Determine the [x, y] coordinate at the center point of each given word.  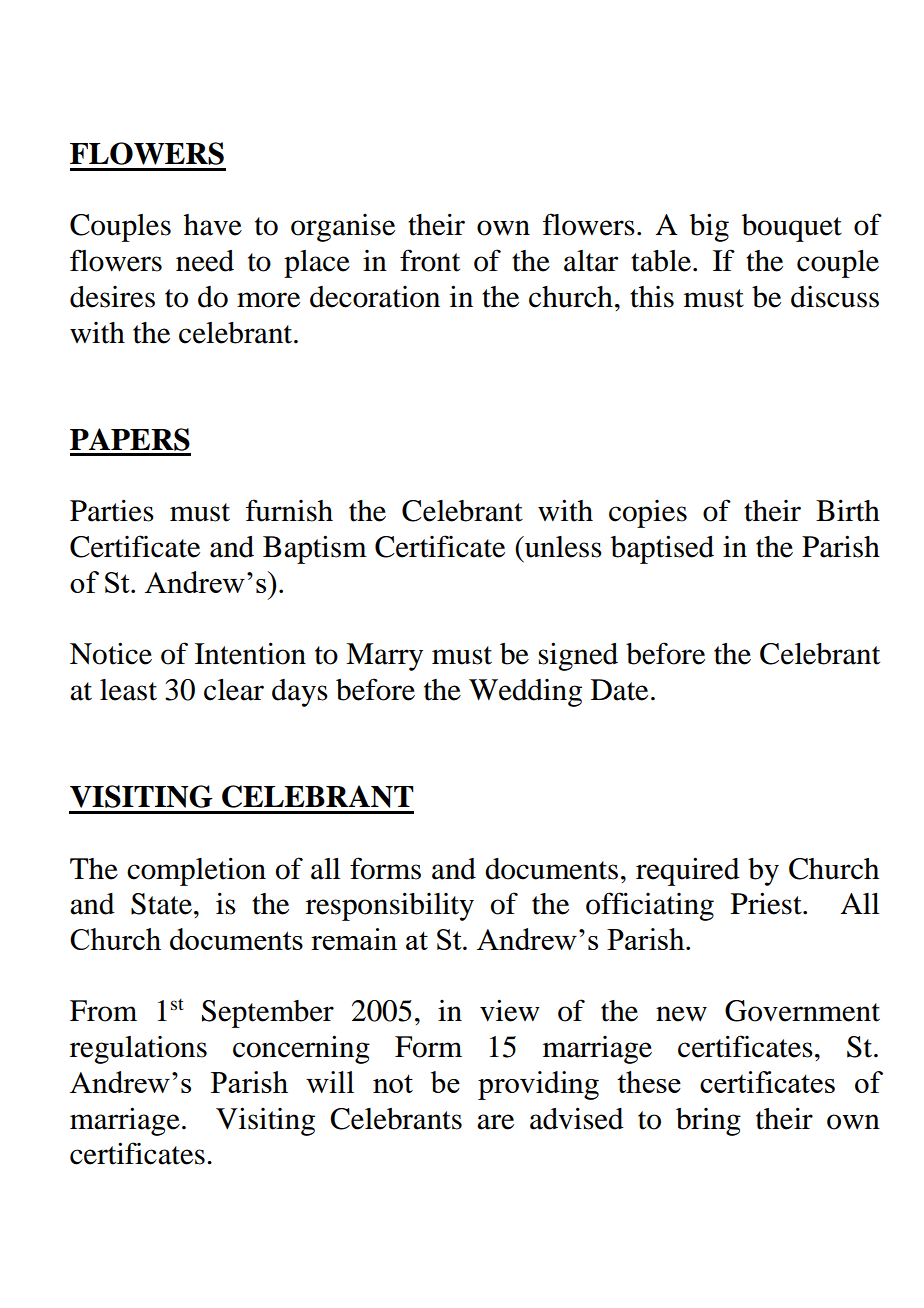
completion [196, 871]
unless [562, 547]
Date [619, 690]
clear [234, 690]
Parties [112, 510]
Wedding [525, 693]
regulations [138, 1050]
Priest [767, 903]
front [430, 260]
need [205, 261]
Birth [848, 510]
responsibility [390, 906]
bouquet [792, 228]
